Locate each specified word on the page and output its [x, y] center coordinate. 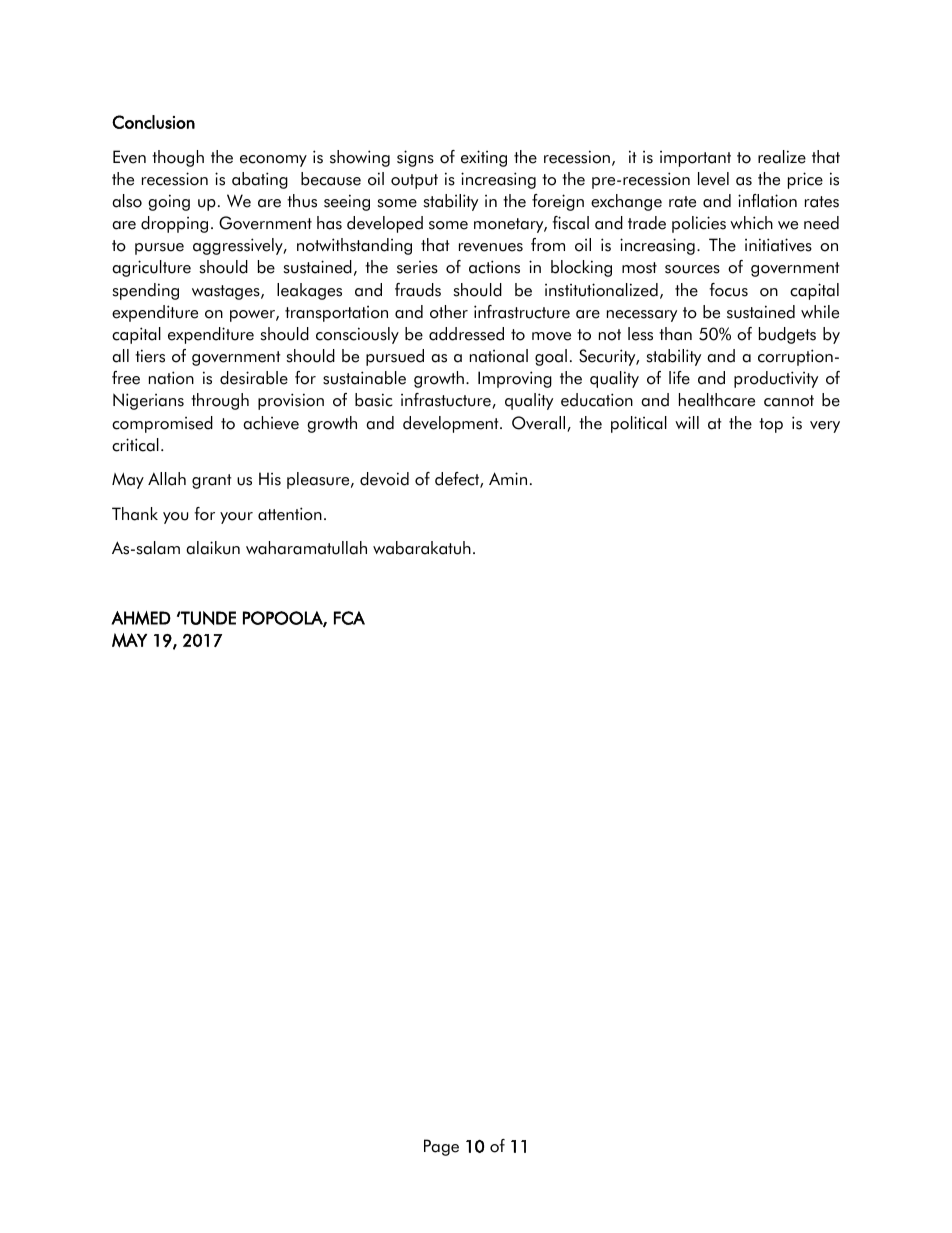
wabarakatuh [422, 548]
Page [441, 1147]
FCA [349, 618]
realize [782, 157]
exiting [484, 158]
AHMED [141, 618]
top [771, 425]
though [178, 158]
